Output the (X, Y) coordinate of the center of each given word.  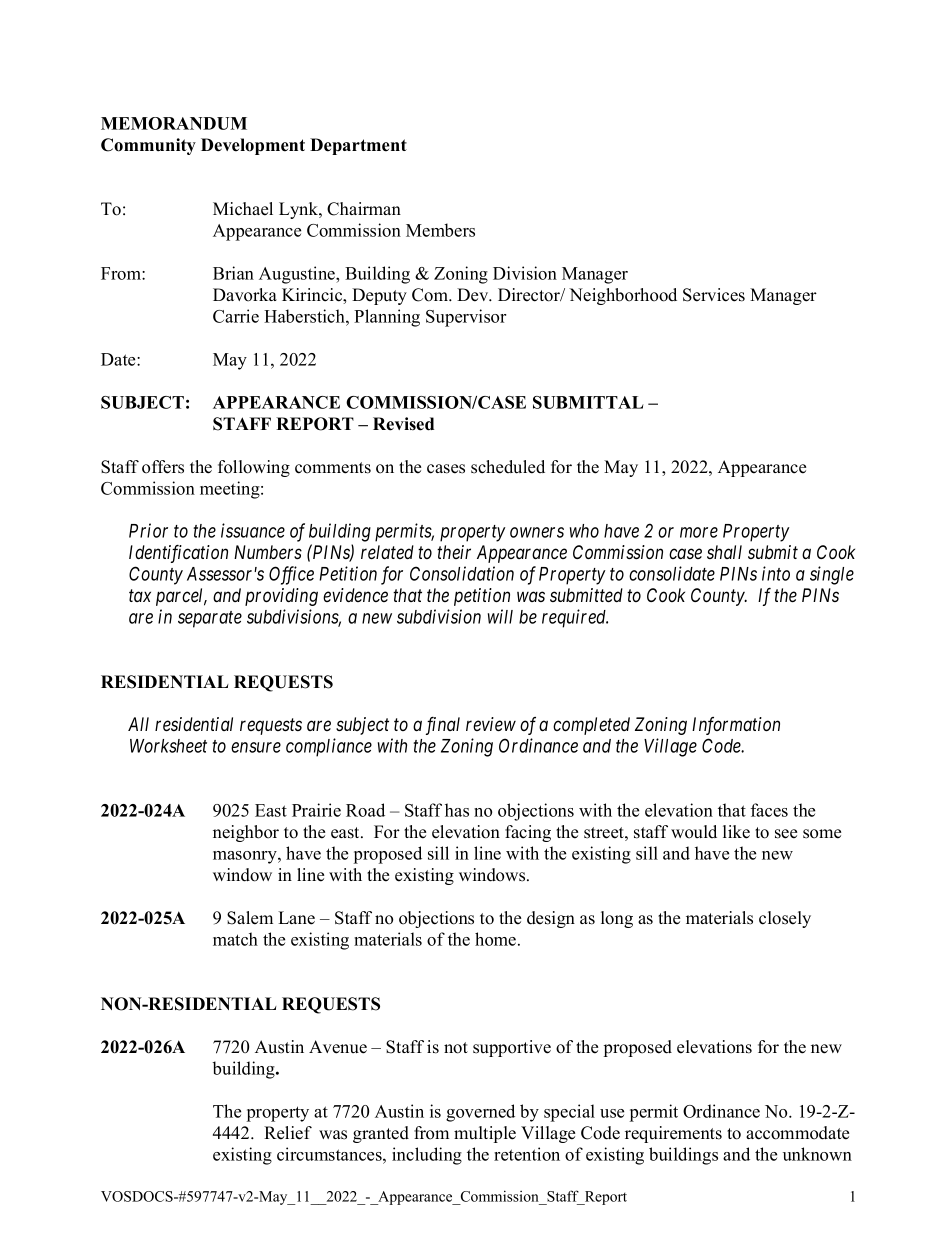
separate (210, 619)
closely (785, 919)
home (495, 939)
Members (440, 230)
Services (714, 295)
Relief (288, 1133)
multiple (485, 1134)
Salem (250, 918)
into (776, 573)
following (254, 468)
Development (253, 146)
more (699, 532)
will (500, 616)
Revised (403, 424)
